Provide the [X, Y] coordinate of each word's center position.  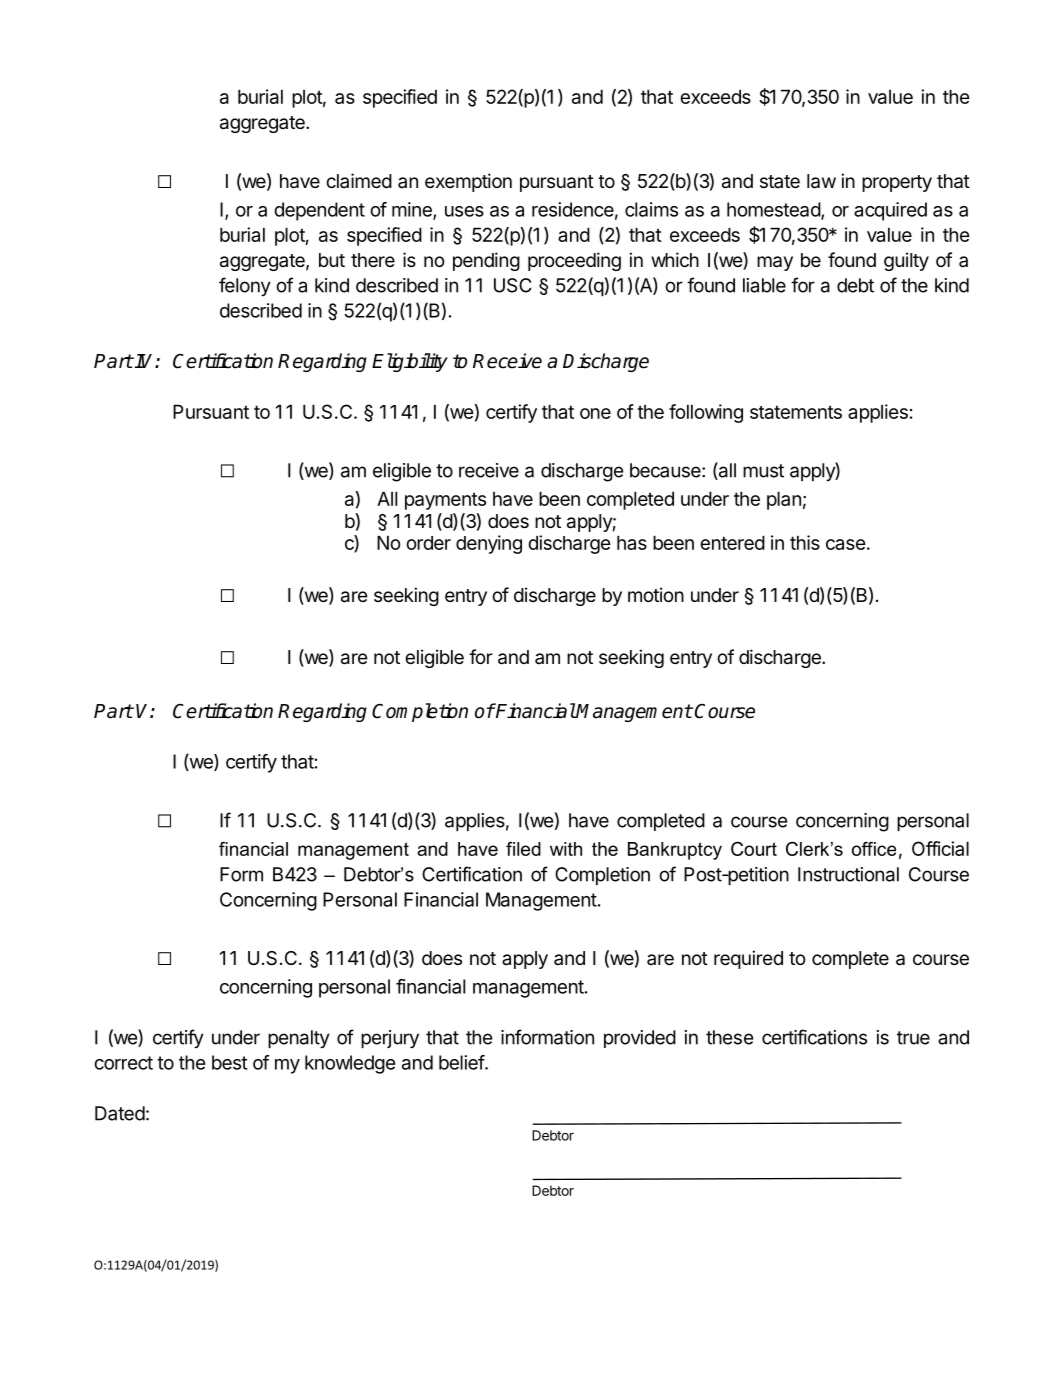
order [428, 543]
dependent [319, 211]
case [846, 544]
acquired [890, 211]
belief [462, 1062]
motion [656, 594]
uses [464, 211]
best [229, 1062]
